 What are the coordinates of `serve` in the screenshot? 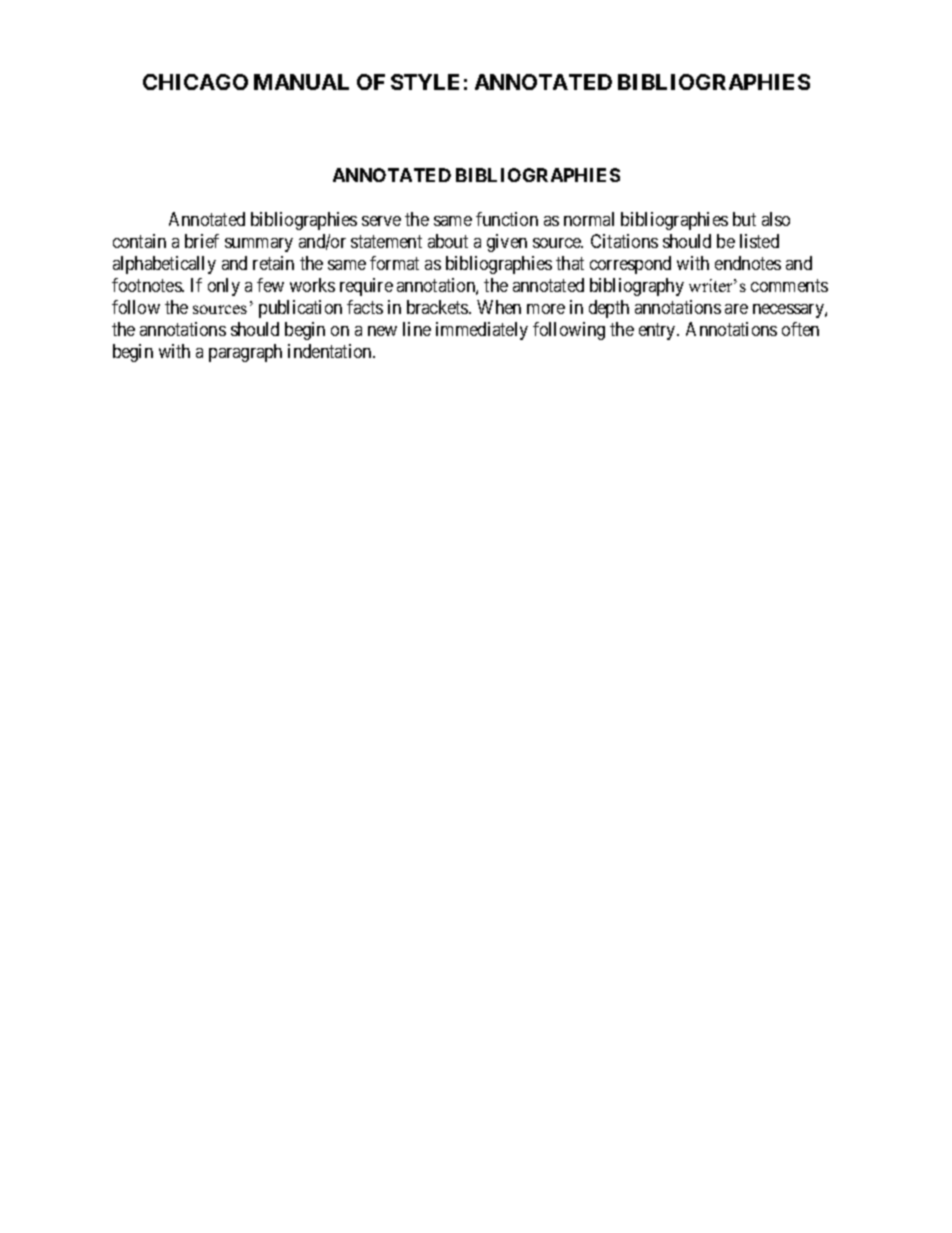 It's located at (381, 221).
